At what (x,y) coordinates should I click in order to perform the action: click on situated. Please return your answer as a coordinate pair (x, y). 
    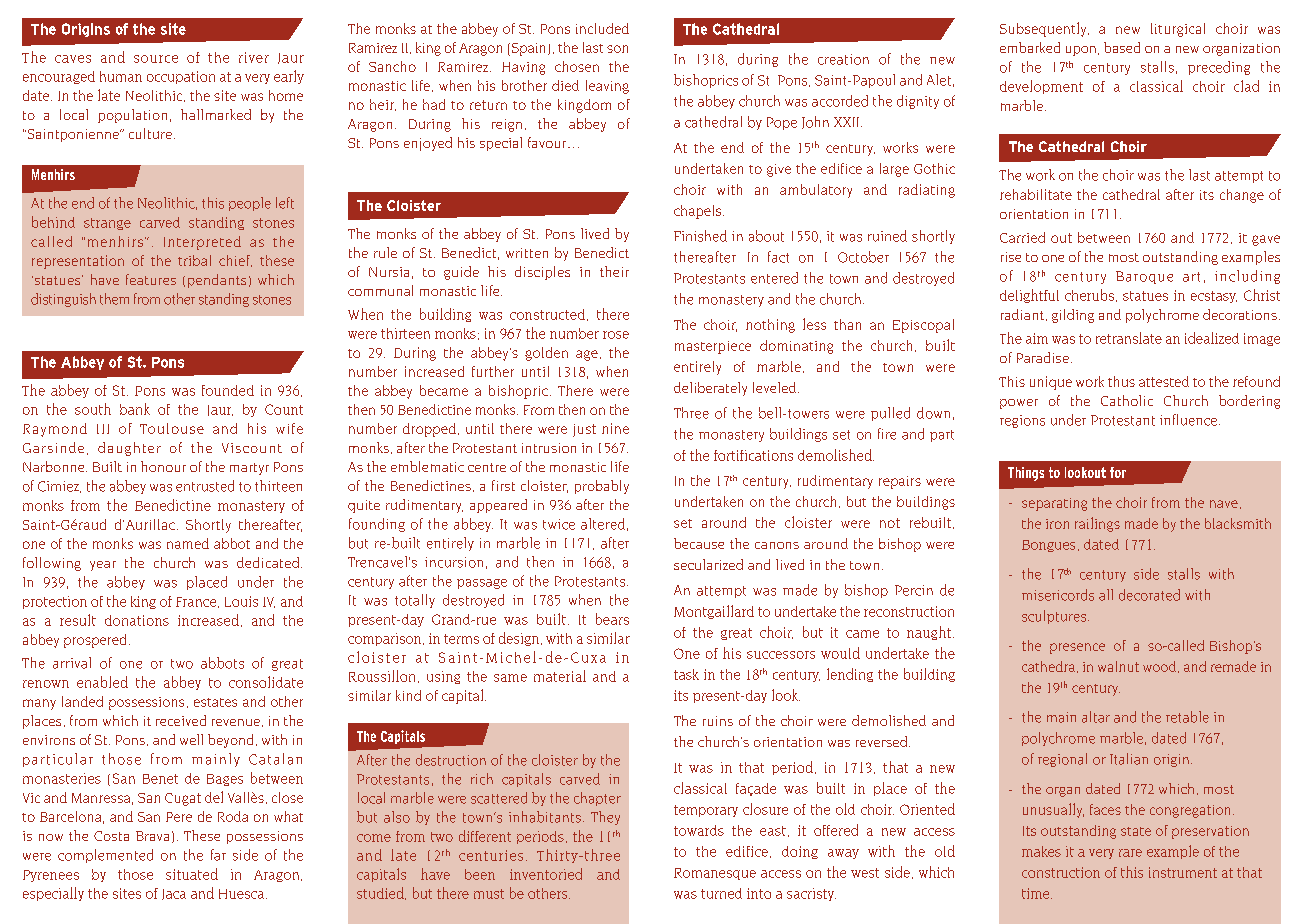
    Looking at the image, I should click on (192, 874).
